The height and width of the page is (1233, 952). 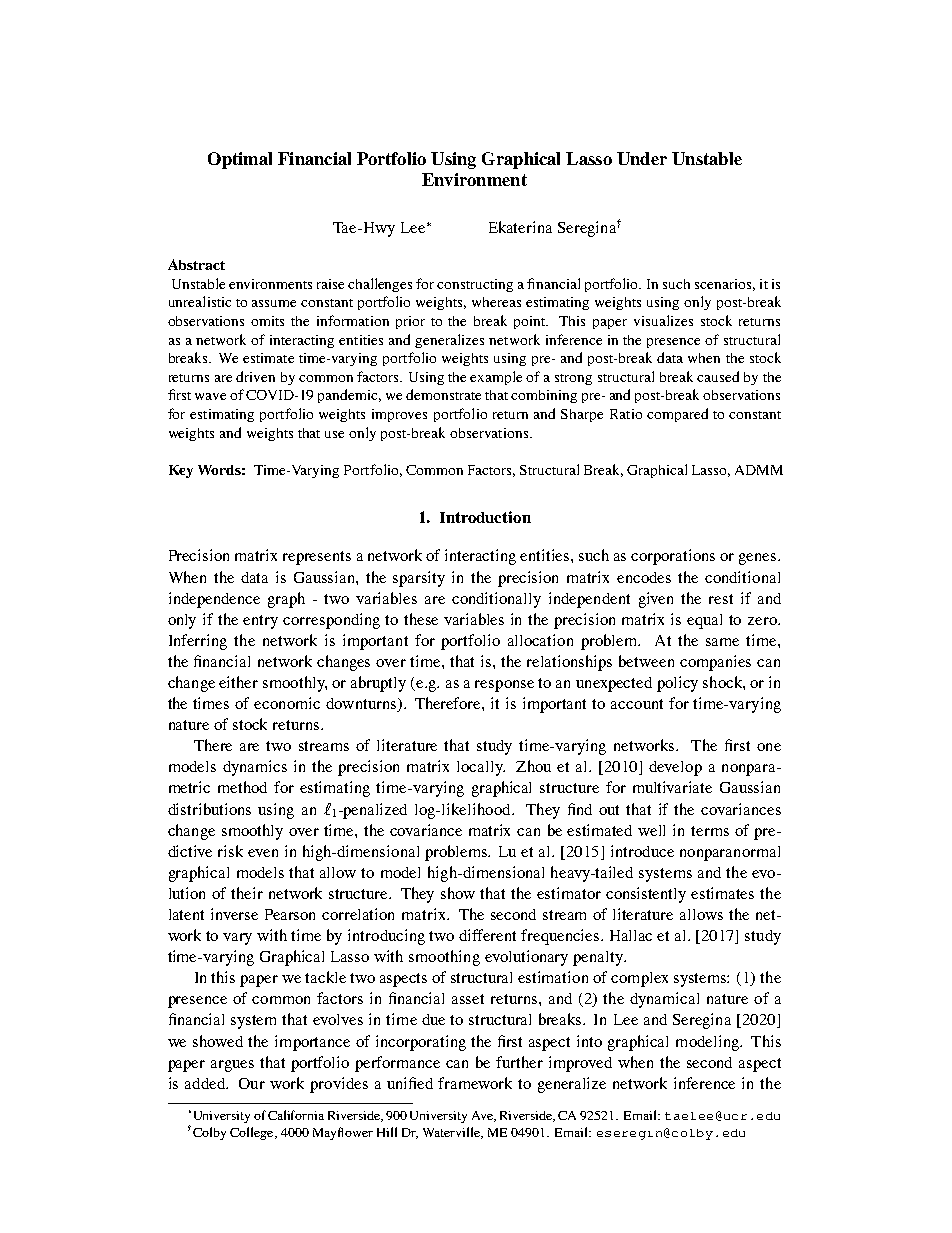 I want to click on response, so click(x=504, y=686).
